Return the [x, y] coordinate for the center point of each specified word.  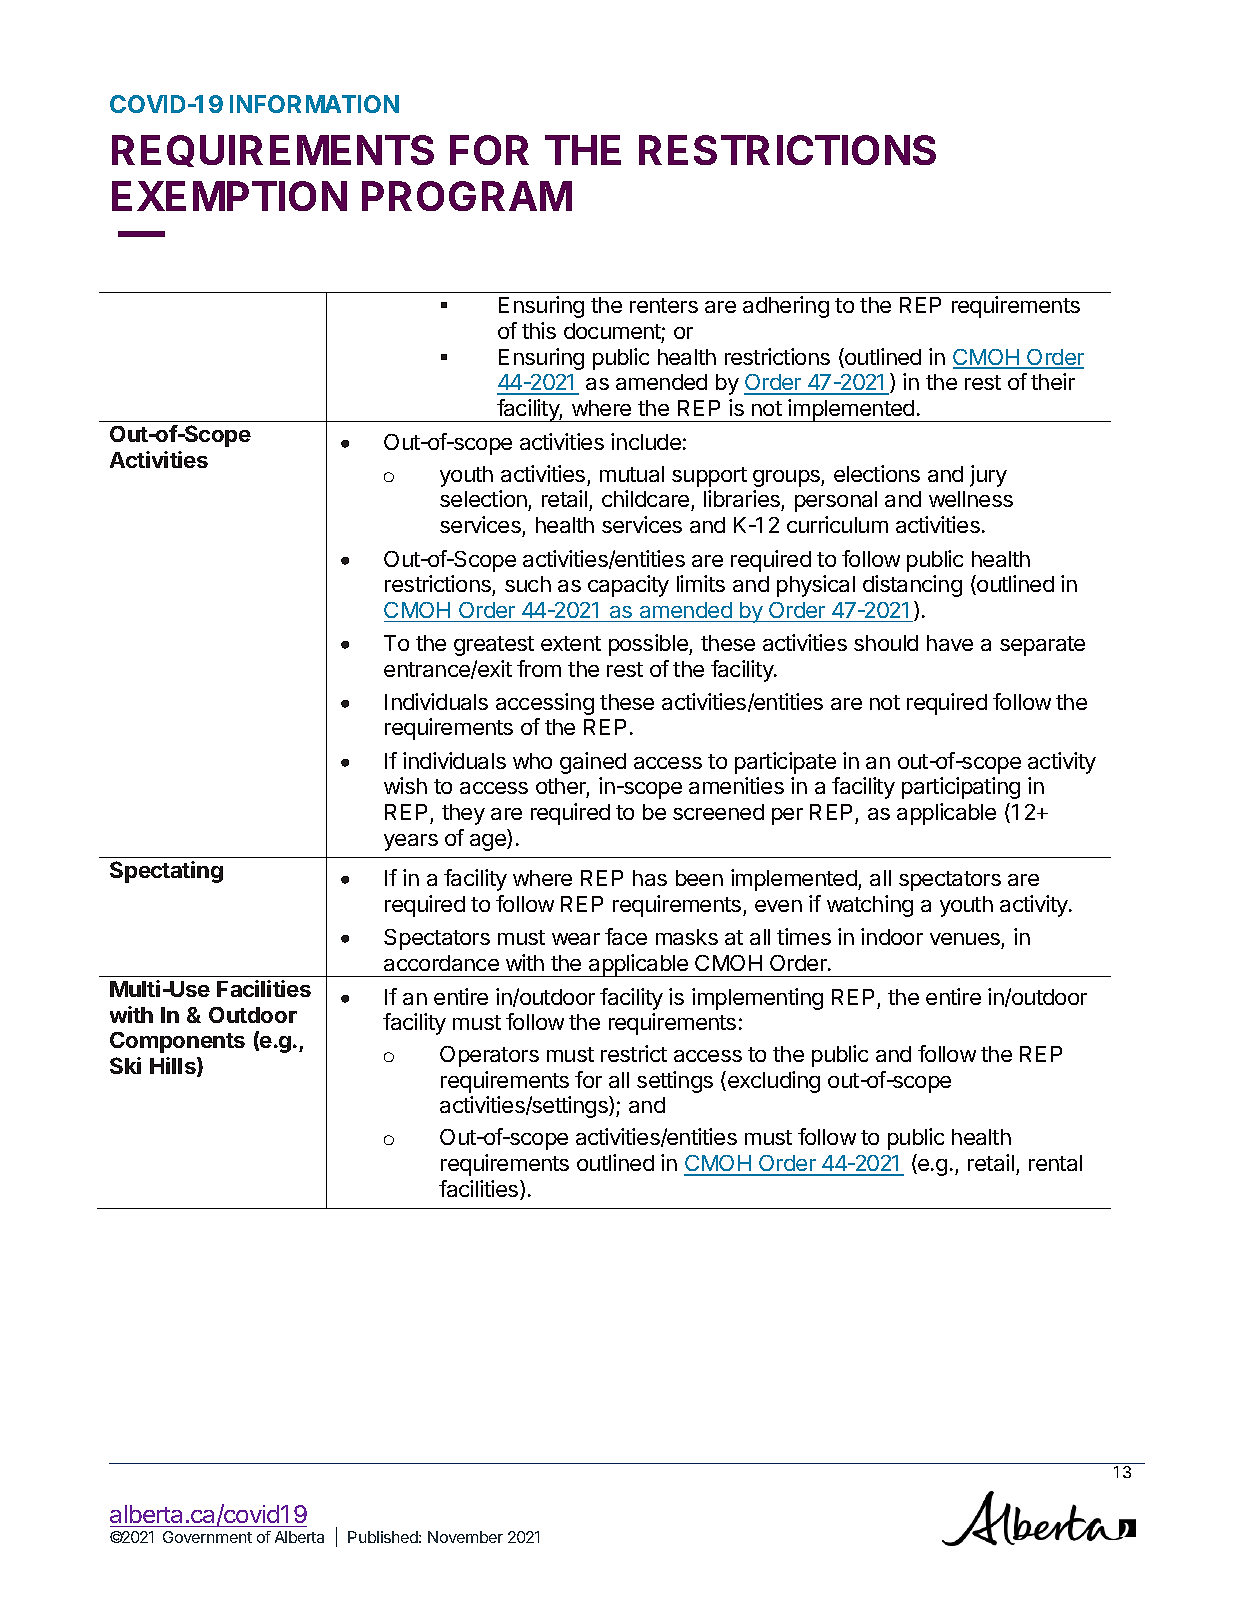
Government [207, 1537]
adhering [786, 307]
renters [664, 305]
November [465, 1537]
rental [1055, 1163]
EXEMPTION [229, 196]
